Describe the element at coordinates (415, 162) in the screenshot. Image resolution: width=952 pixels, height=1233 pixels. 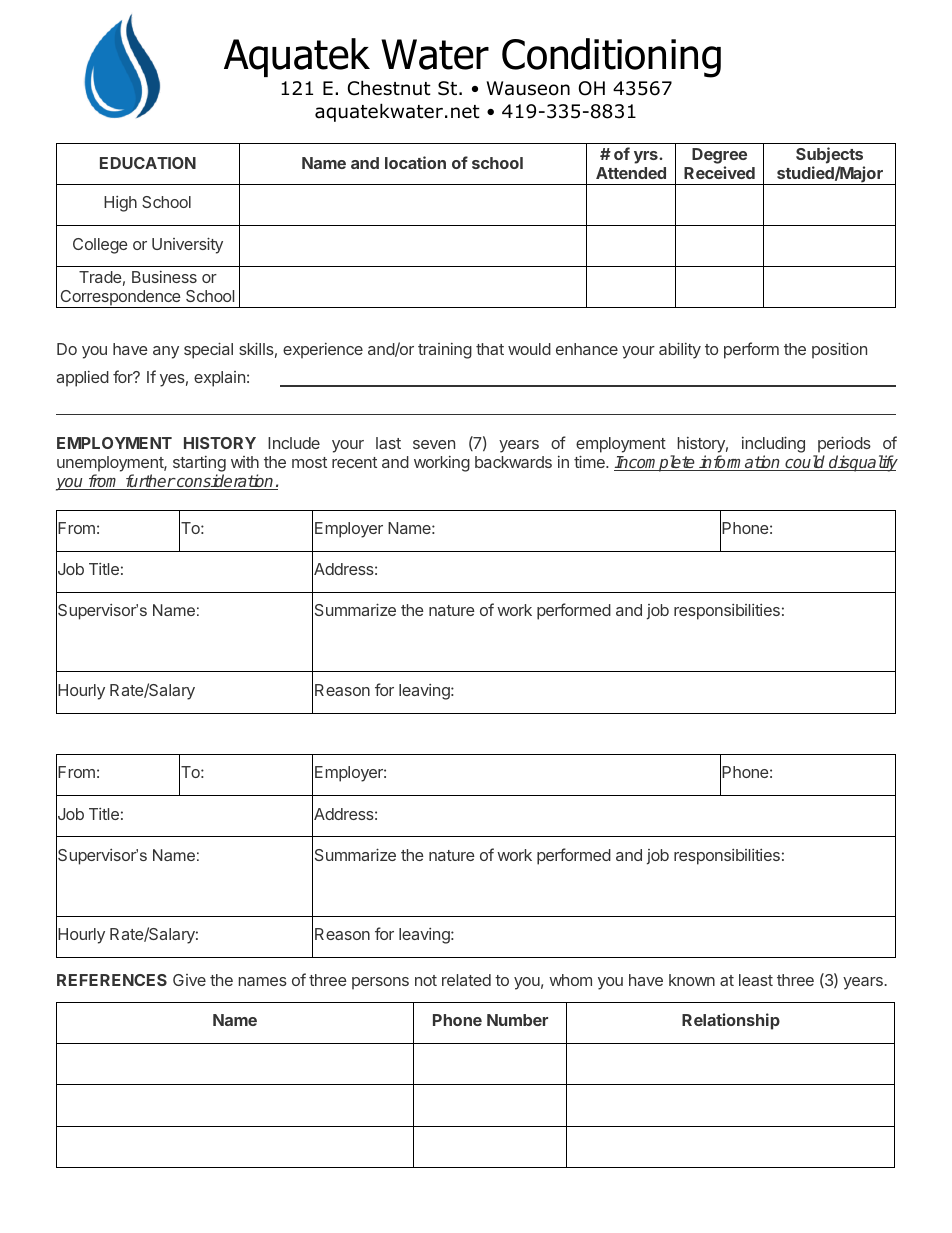
I see `location` at that location.
